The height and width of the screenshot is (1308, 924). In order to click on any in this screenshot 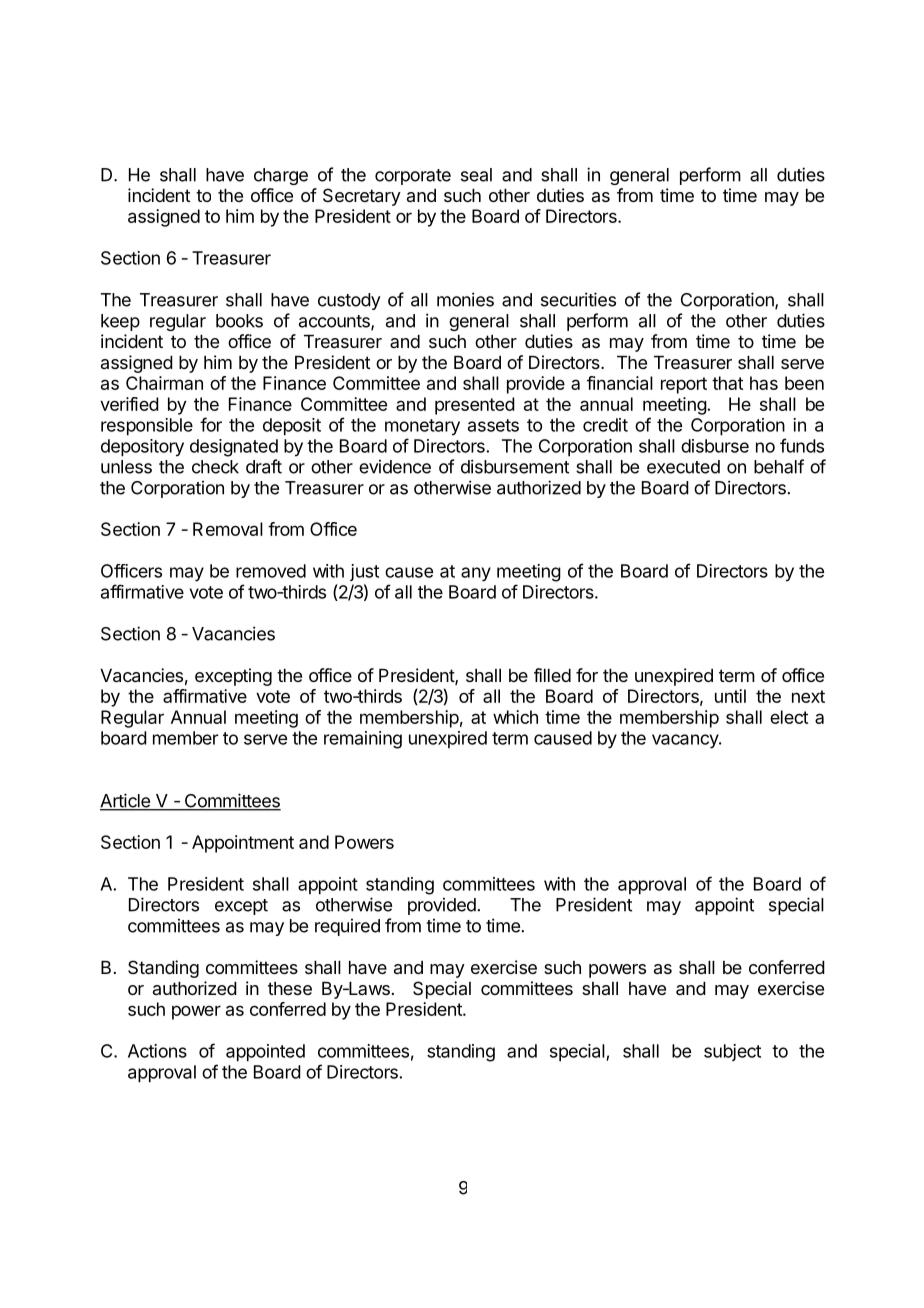, I will do `click(476, 574)`.
